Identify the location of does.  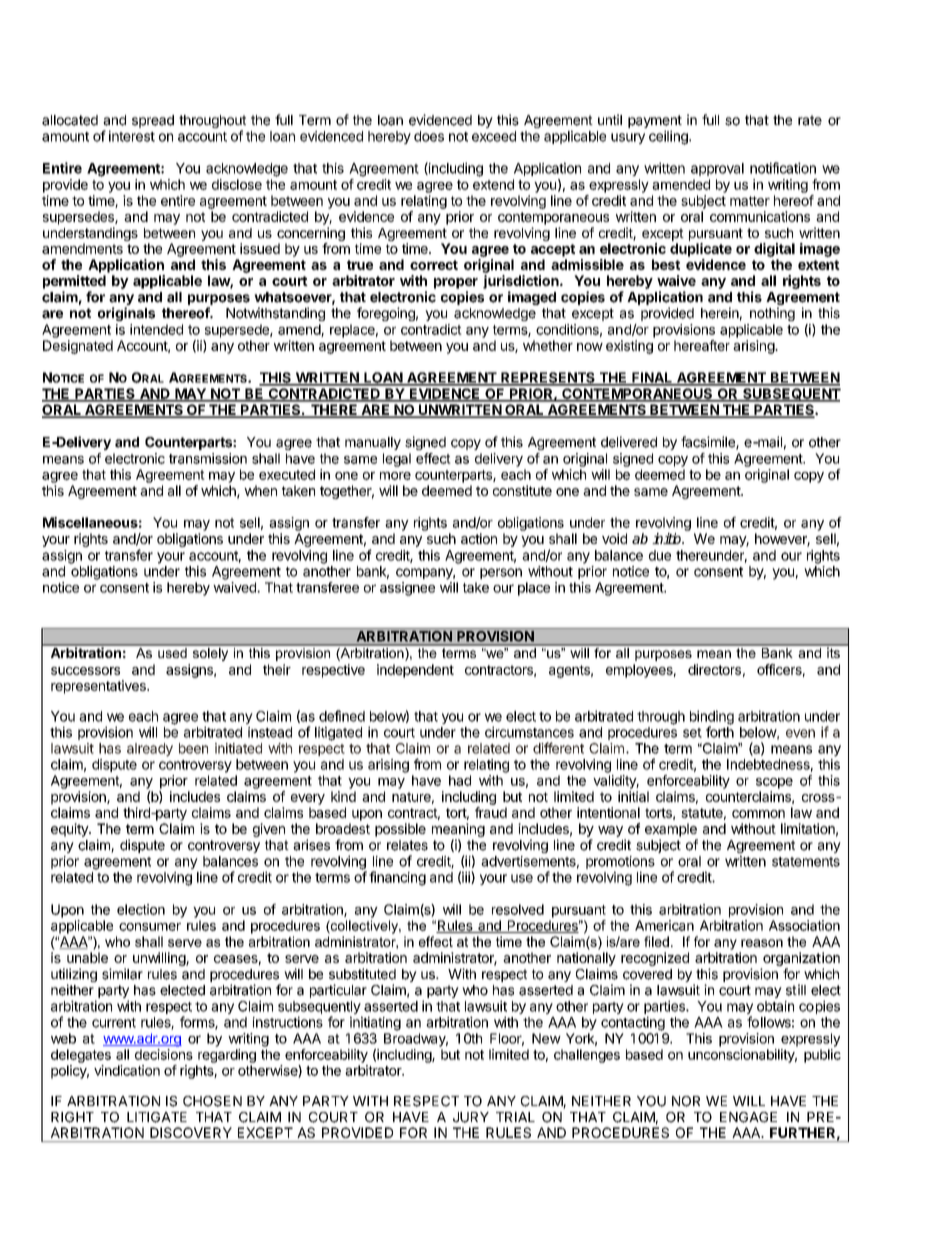
(429, 136).
